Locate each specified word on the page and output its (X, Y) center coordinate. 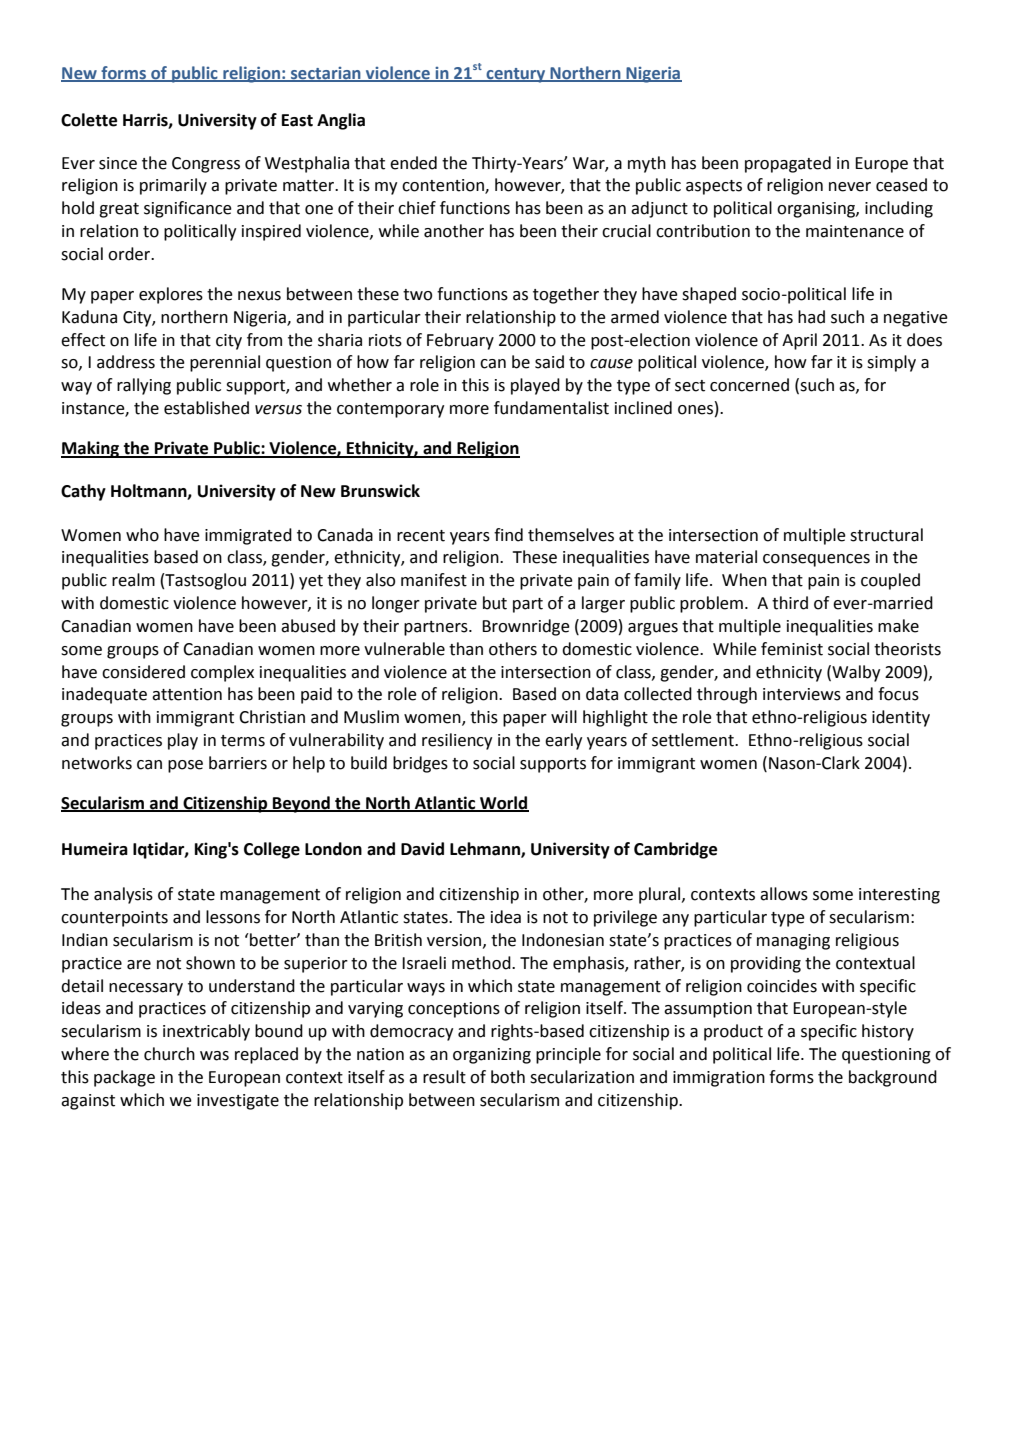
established (206, 408)
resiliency (457, 741)
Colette (89, 120)
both (508, 1077)
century (516, 75)
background (893, 1078)
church (169, 1054)
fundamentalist (551, 408)
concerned (749, 385)
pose (185, 766)
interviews (802, 694)
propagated (788, 164)
